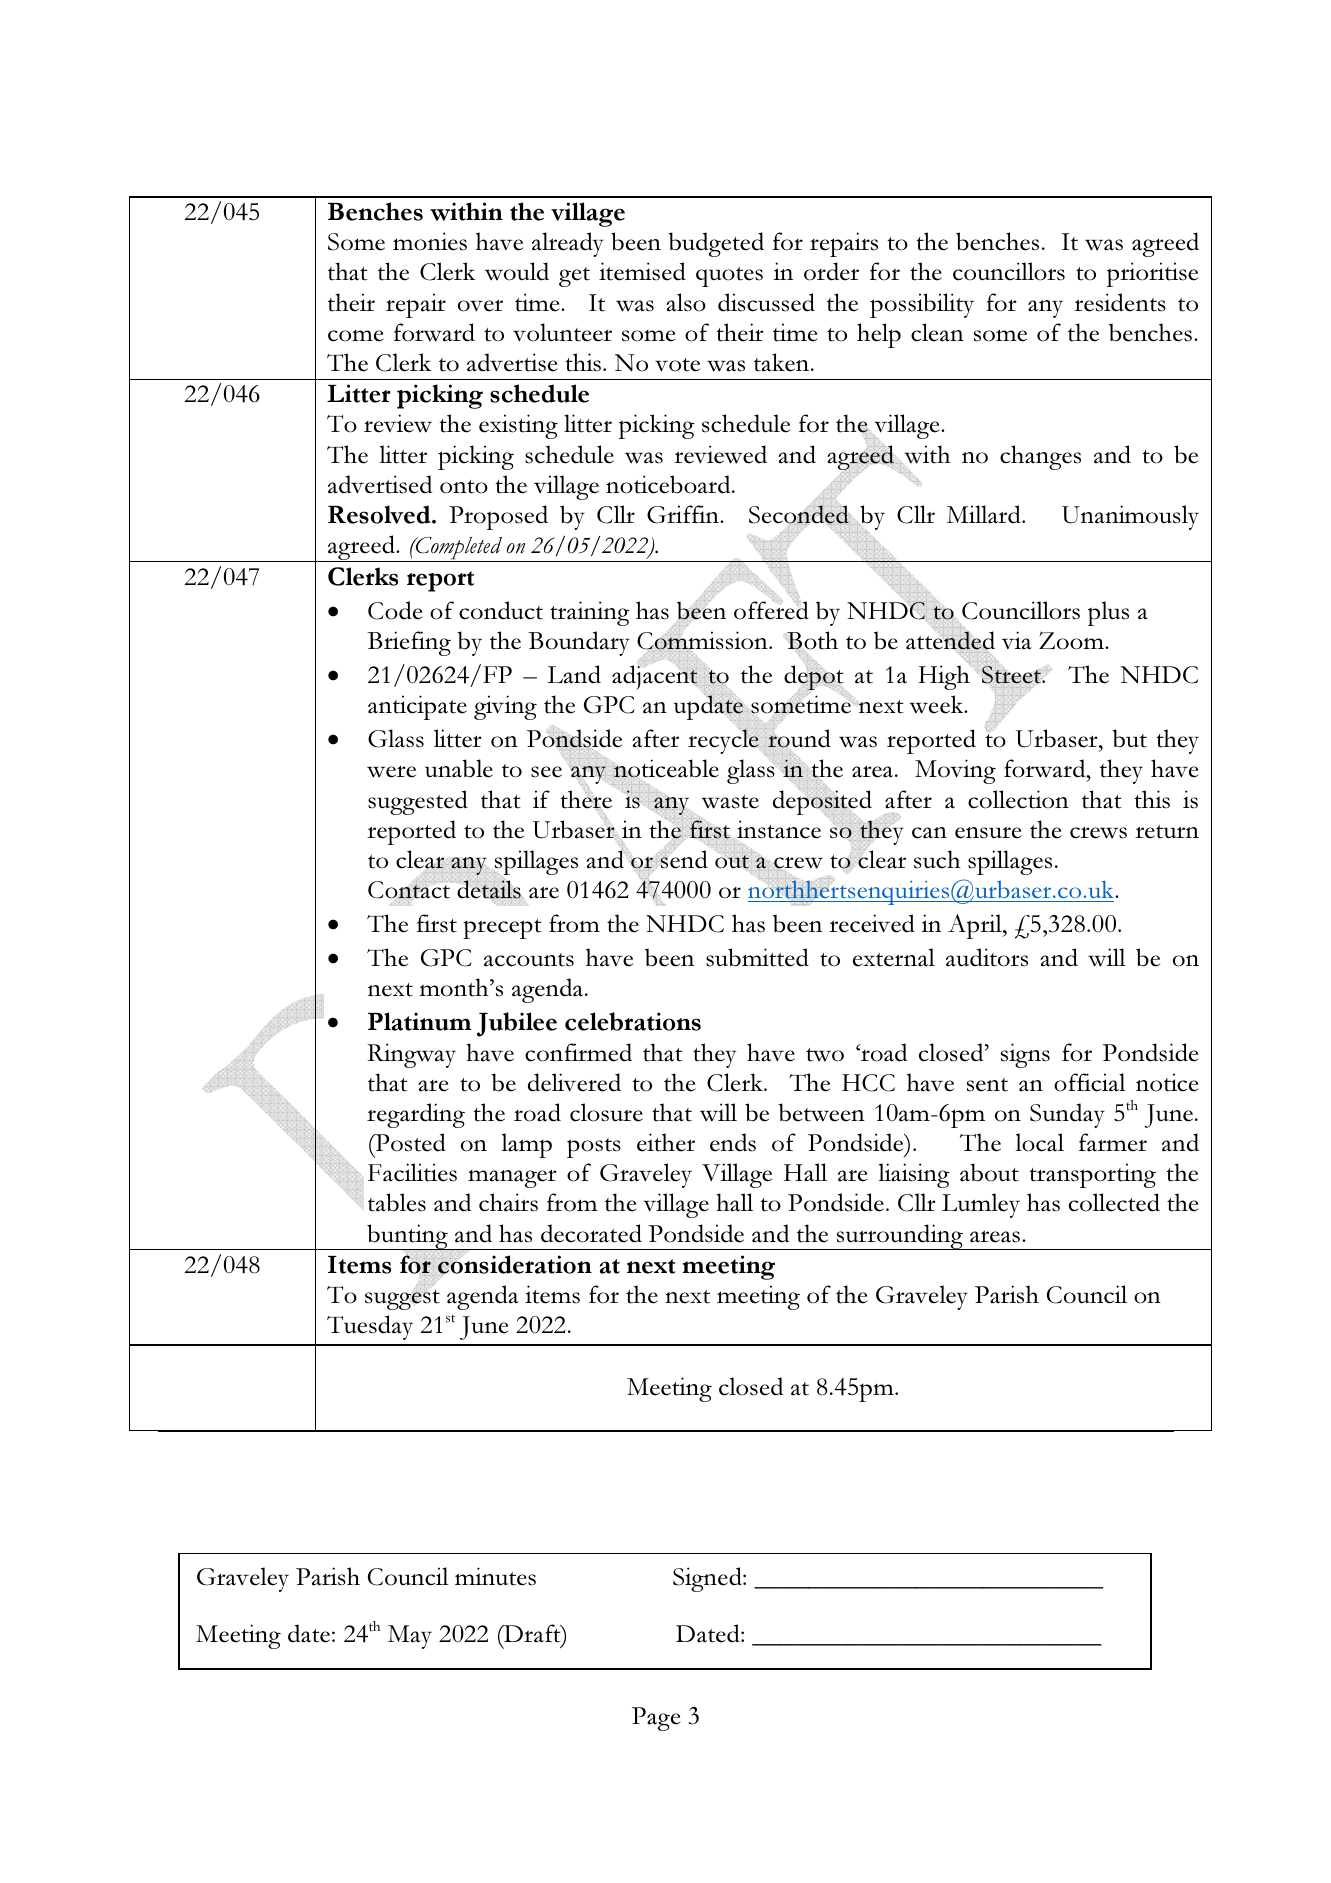  I want to click on Page, so click(656, 1719).
